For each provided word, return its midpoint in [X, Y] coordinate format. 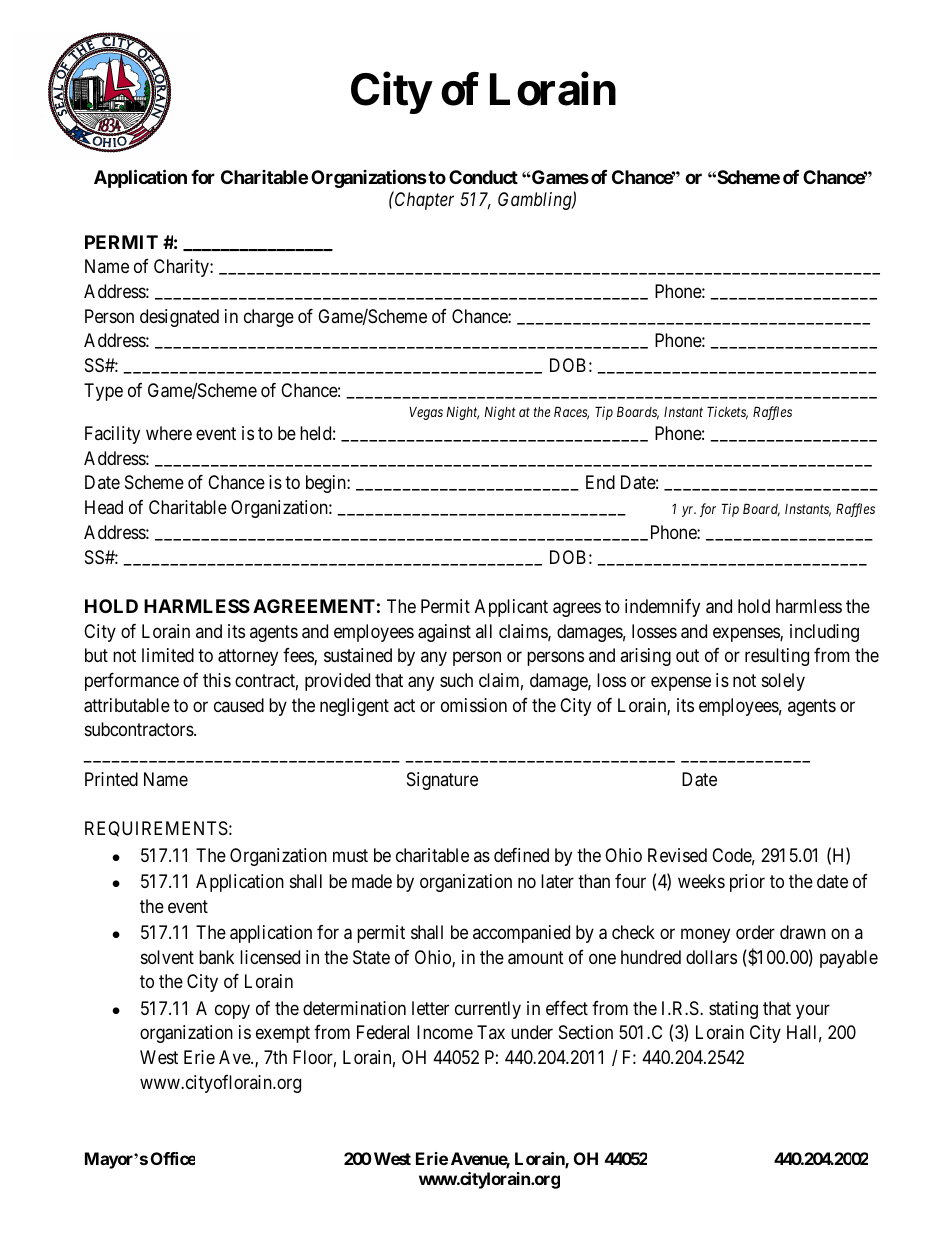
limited [168, 655]
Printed [111, 779]
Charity [182, 268]
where [169, 433]
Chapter [423, 200]
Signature [442, 781]
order [755, 932]
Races [571, 413]
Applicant [511, 608]
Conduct [483, 177]
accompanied [521, 934]
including [824, 633]
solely [783, 682]
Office [173, 1158]
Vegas [426, 413]
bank [216, 957]
